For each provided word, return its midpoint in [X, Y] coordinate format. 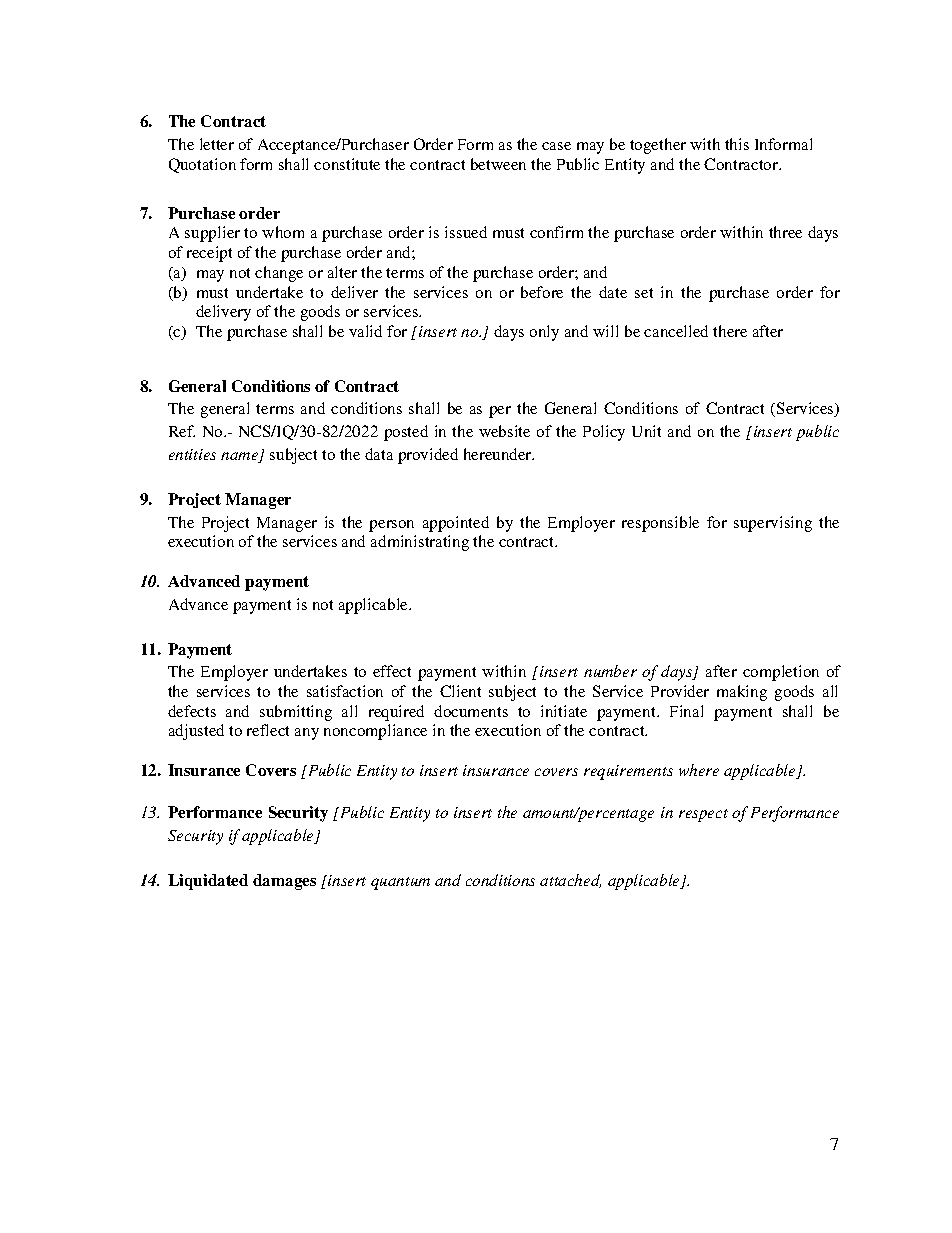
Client [460, 691]
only [544, 333]
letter [217, 144]
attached [570, 881]
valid [365, 331]
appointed [456, 524]
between [498, 164]
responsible [660, 524]
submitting [296, 713]
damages [284, 882]
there [730, 331]
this [737, 144]
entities [192, 454]
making [742, 693]
